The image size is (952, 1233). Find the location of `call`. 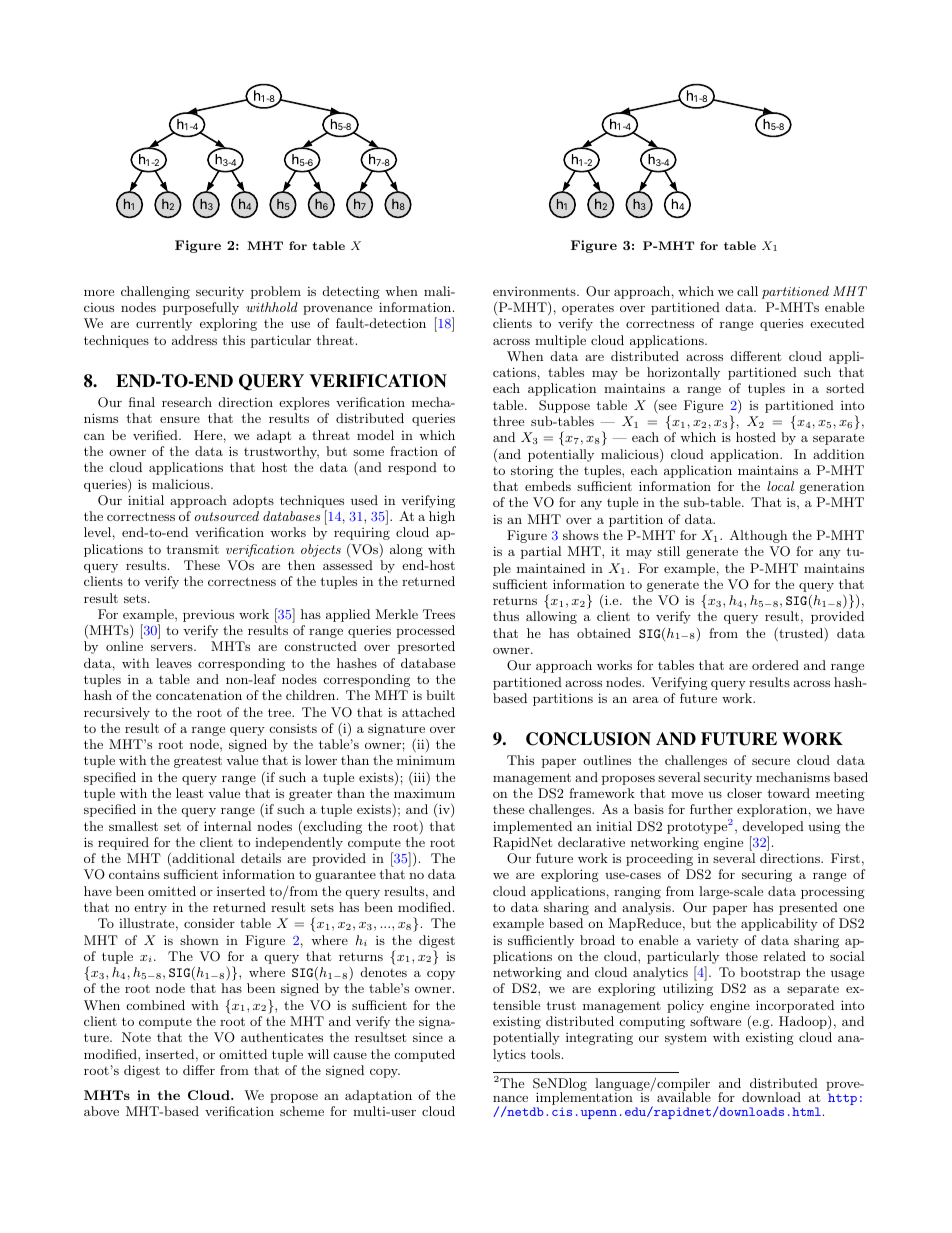

call is located at coordinates (747, 291).
